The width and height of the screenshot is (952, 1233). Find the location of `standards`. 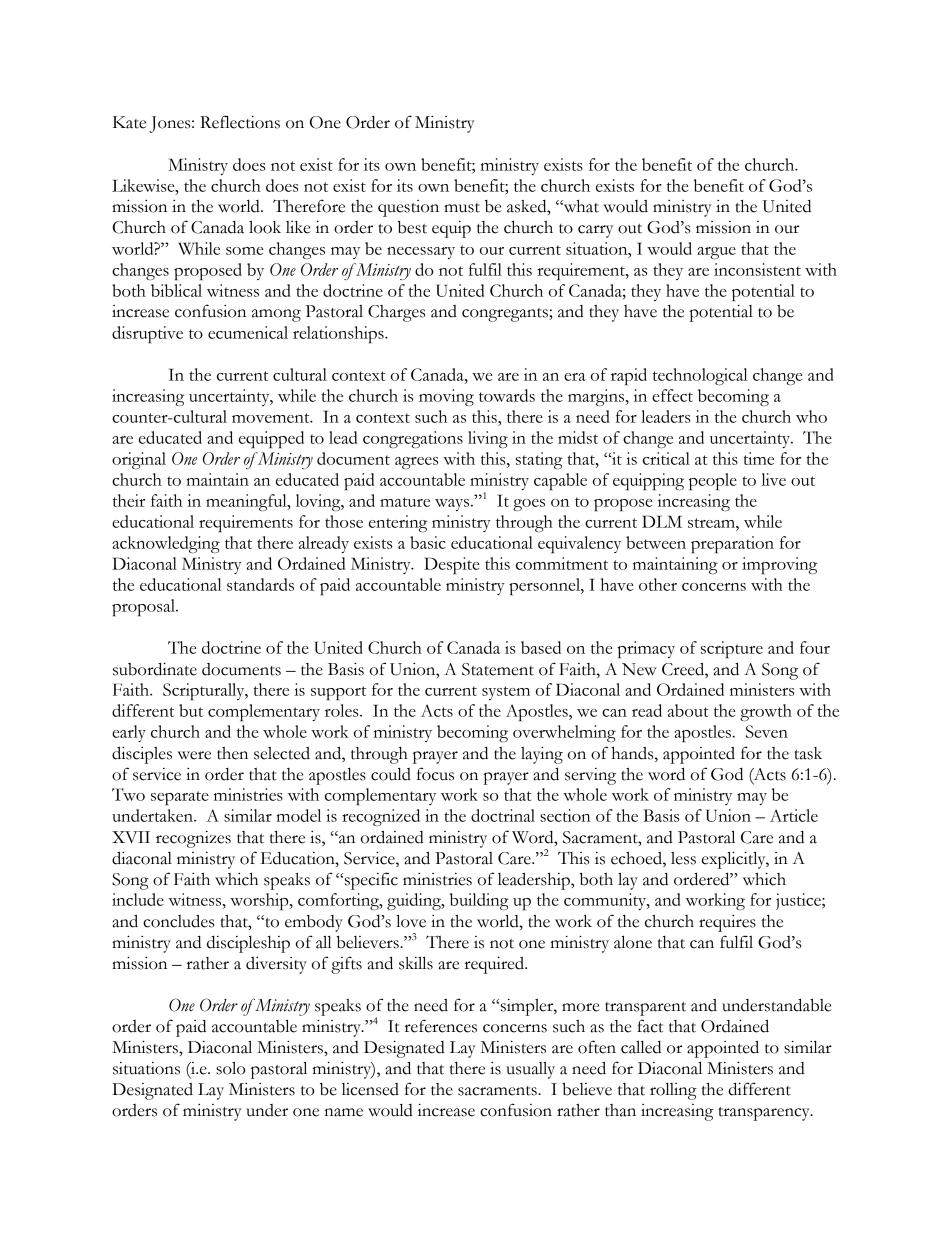

standards is located at coordinates (260, 584).
